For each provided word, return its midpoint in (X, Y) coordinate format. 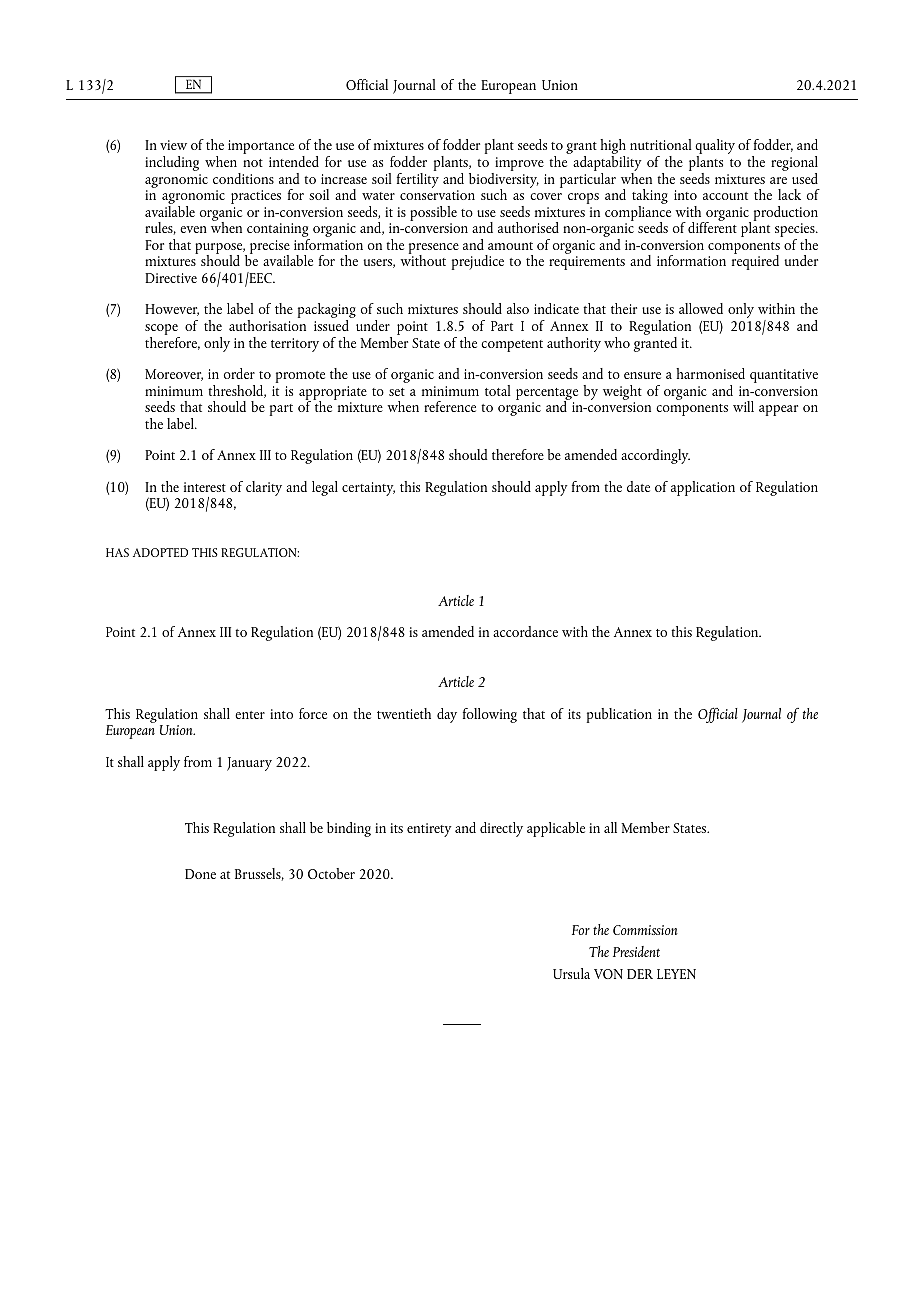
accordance (525, 631)
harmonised (710, 373)
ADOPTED (160, 552)
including (172, 163)
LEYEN (676, 974)
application (703, 488)
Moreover (174, 375)
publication (619, 715)
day (447, 715)
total (498, 390)
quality (715, 148)
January (249, 764)
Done (200, 874)
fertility (418, 179)
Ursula (571, 973)
